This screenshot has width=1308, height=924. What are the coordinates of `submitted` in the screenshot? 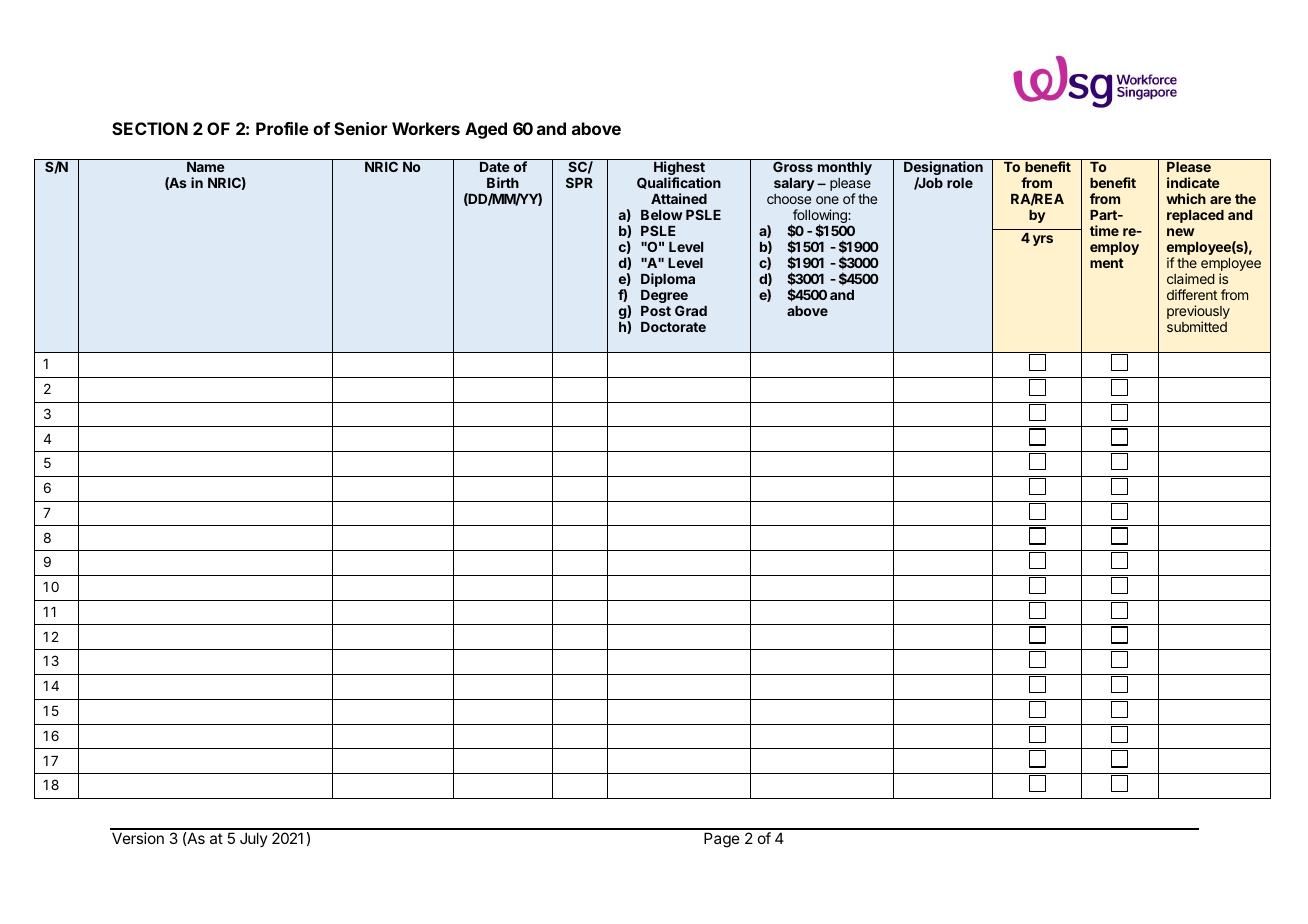 It's located at (1197, 326).
